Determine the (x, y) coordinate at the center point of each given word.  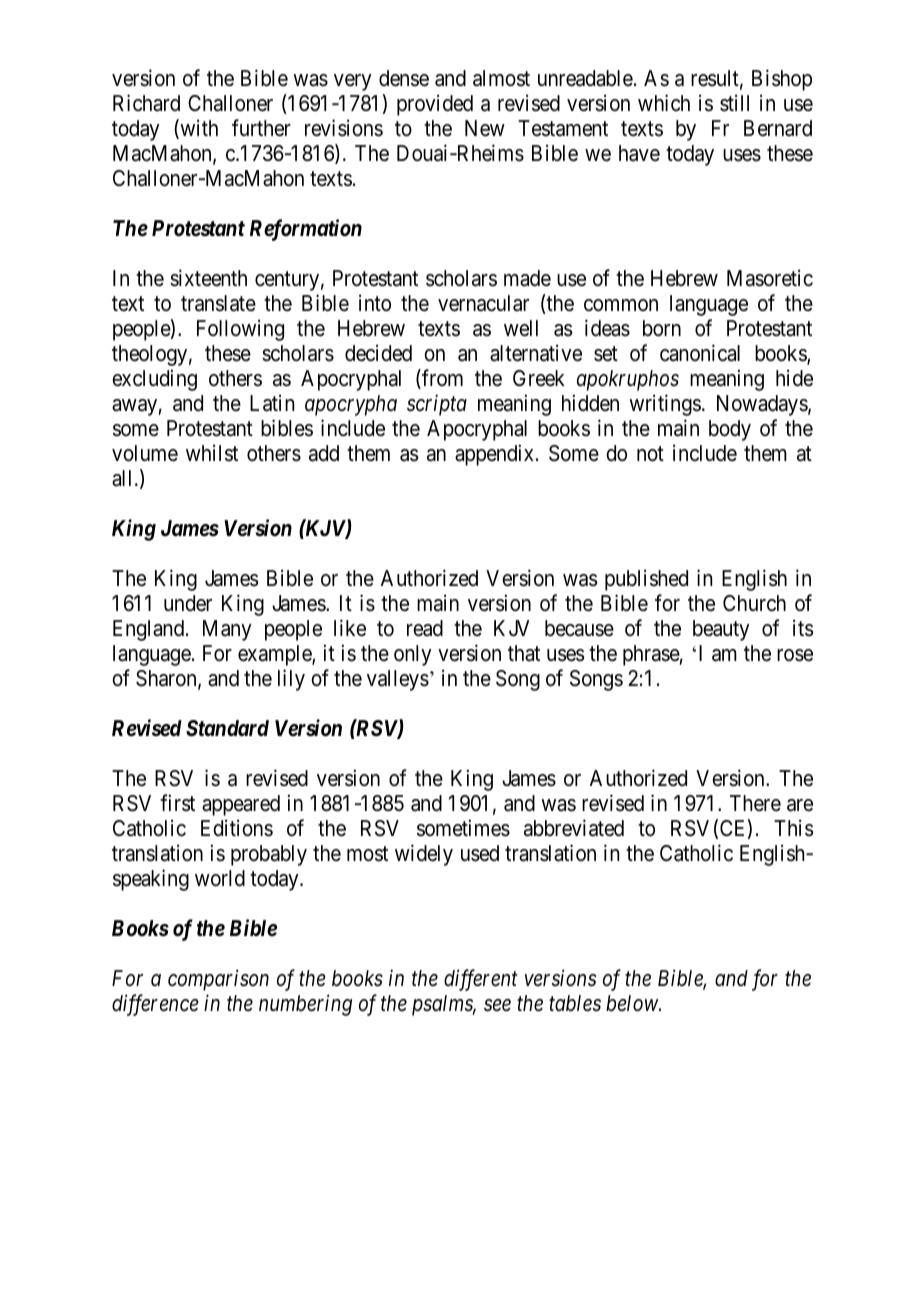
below (633, 1003)
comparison (218, 980)
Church (754, 603)
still (734, 103)
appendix (494, 455)
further (261, 128)
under (188, 603)
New (485, 128)
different (481, 980)
